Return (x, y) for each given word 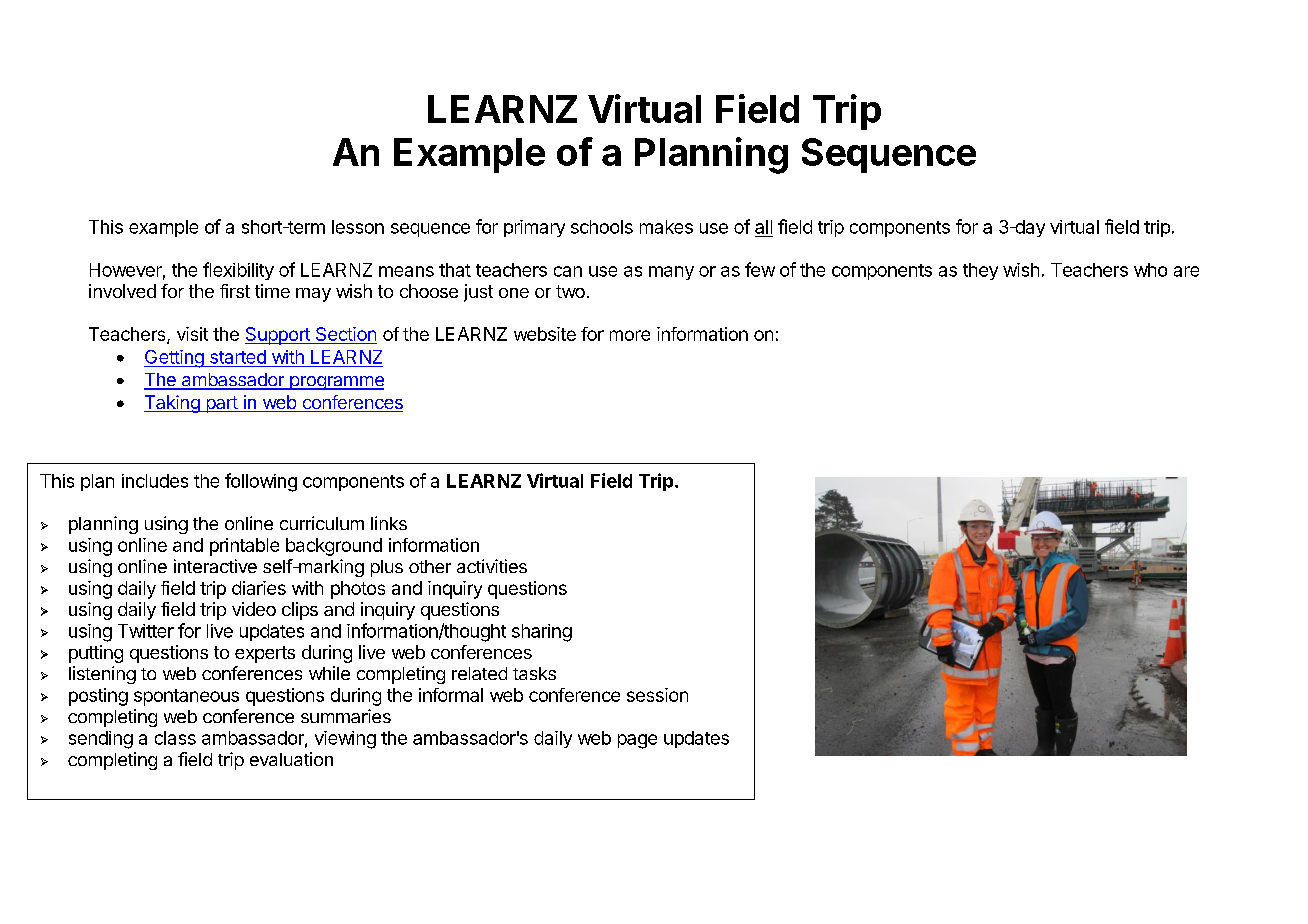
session (657, 695)
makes (666, 227)
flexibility (238, 271)
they (980, 271)
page (637, 741)
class (175, 738)
